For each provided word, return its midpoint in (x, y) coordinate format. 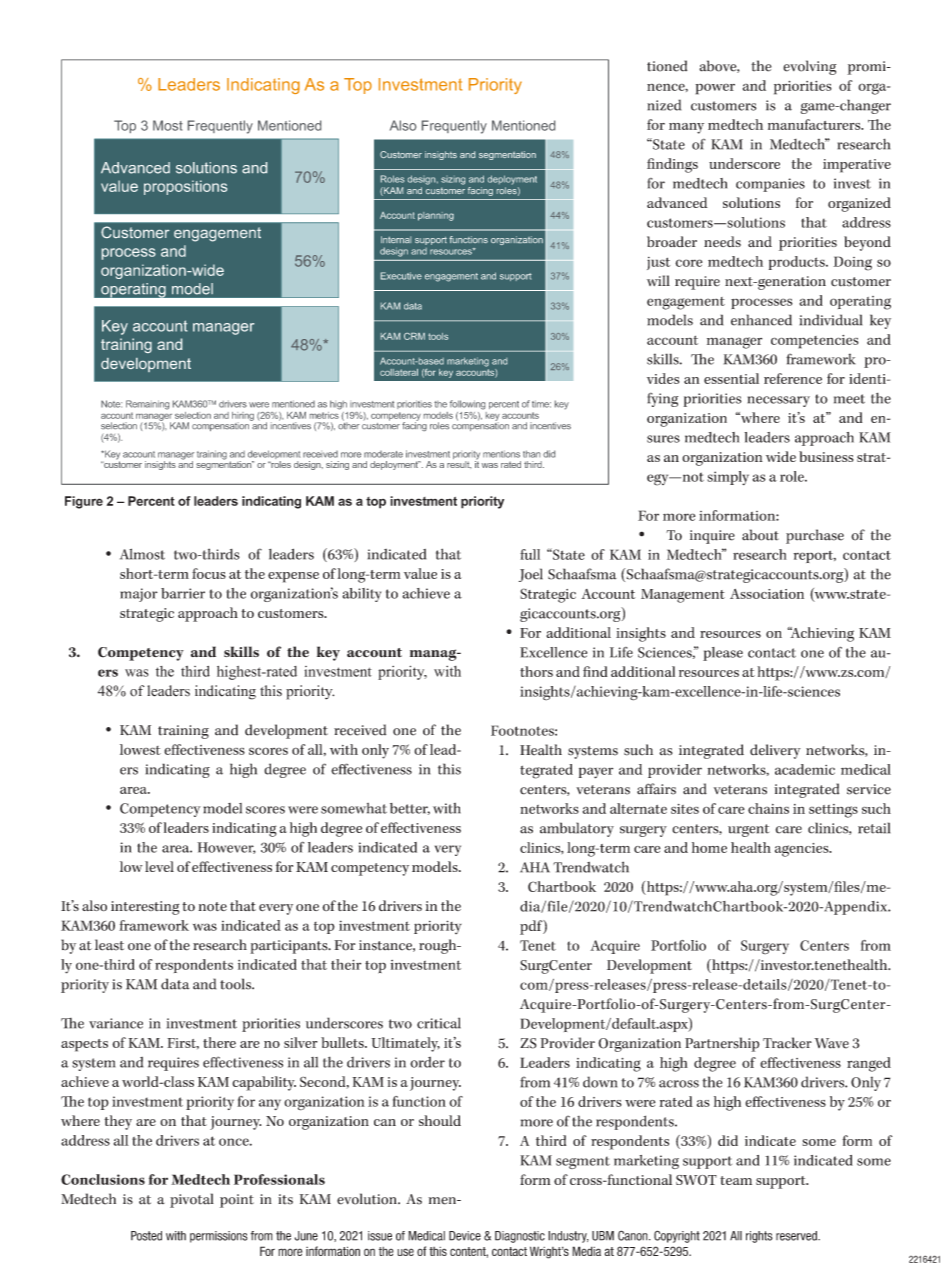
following (467, 405)
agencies (803, 850)
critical (439, 1023)
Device (465, 1236)
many (686, 128)
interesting (145, 908)
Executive (401, 276)
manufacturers (815, 124)
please (723, 654)
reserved (797, 1236)
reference (793, 378)
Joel (531, 575)
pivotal (192, 1200)
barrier (183, 593)
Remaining (147, 405)
